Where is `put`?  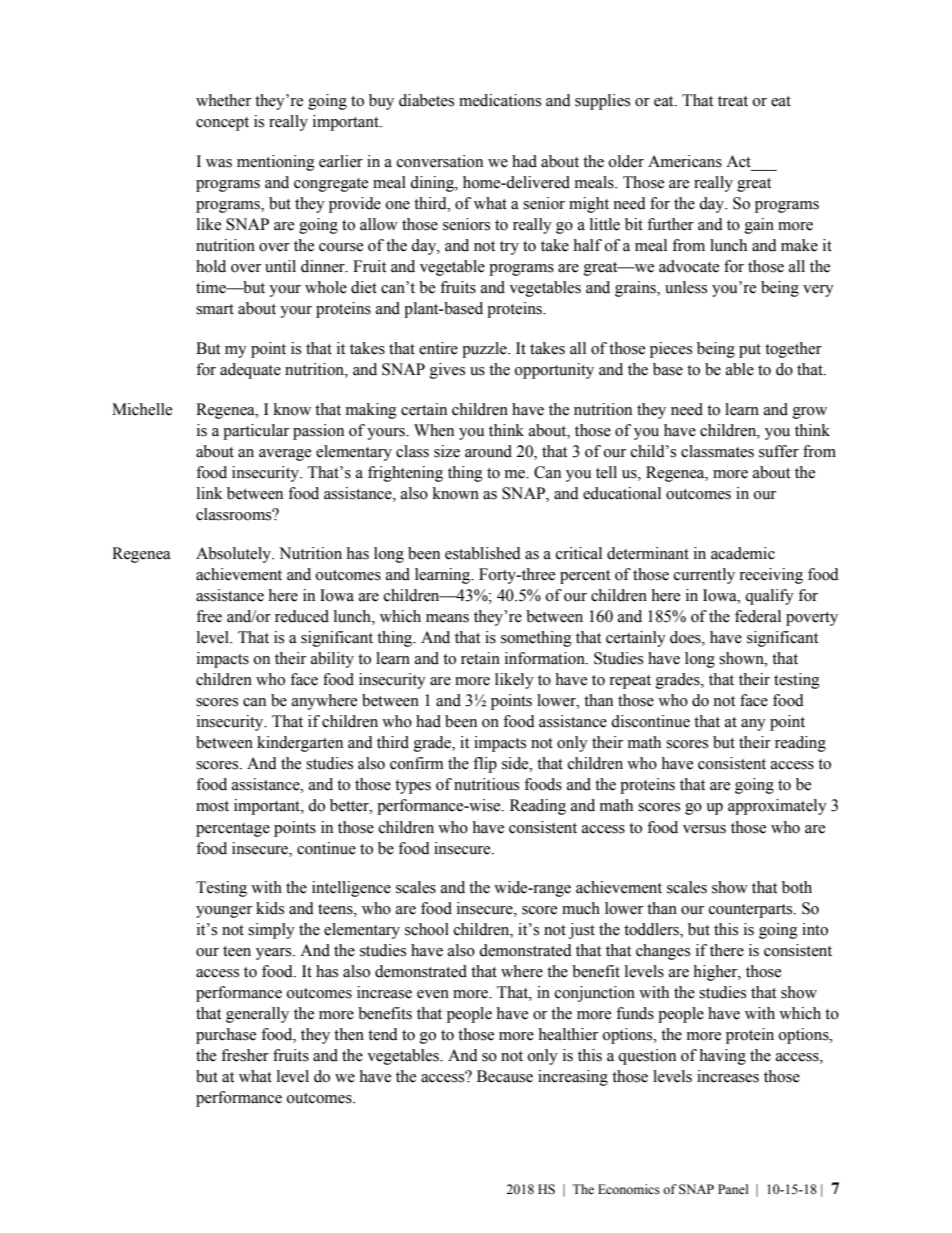 put is located at coordinates (750, 351).
